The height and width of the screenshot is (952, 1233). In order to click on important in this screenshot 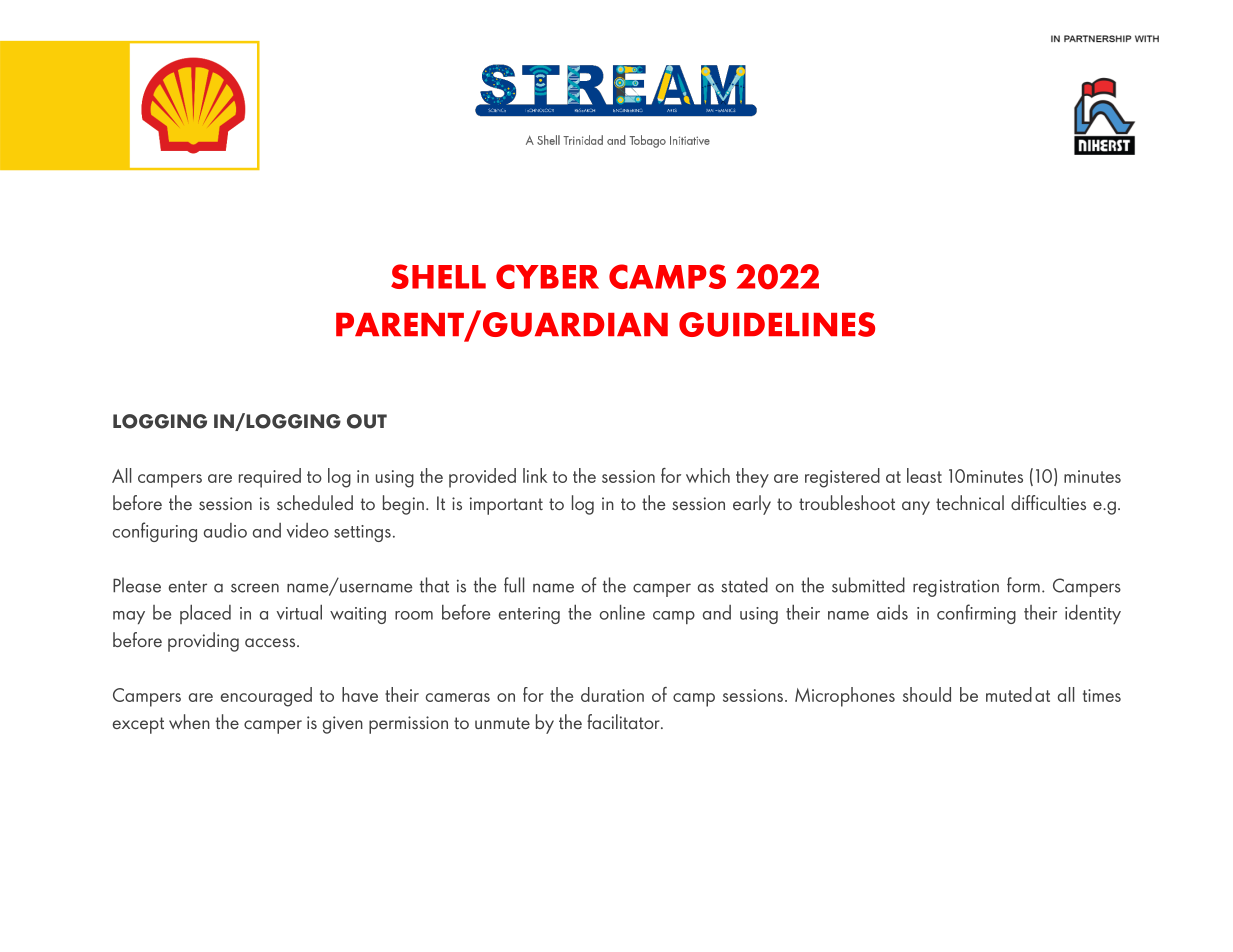, I will do `click(506, 506)`.
